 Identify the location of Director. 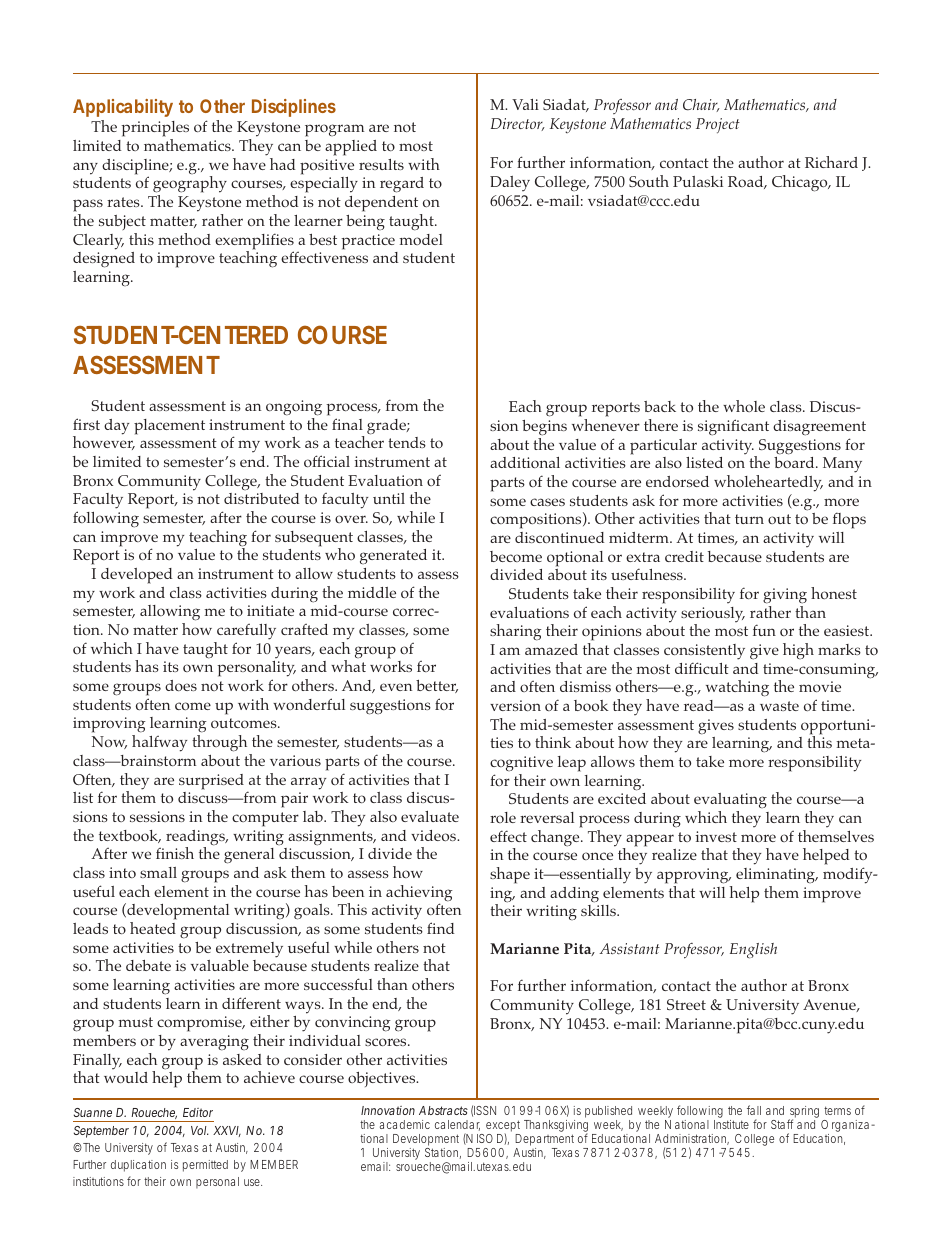
(518, 124).
